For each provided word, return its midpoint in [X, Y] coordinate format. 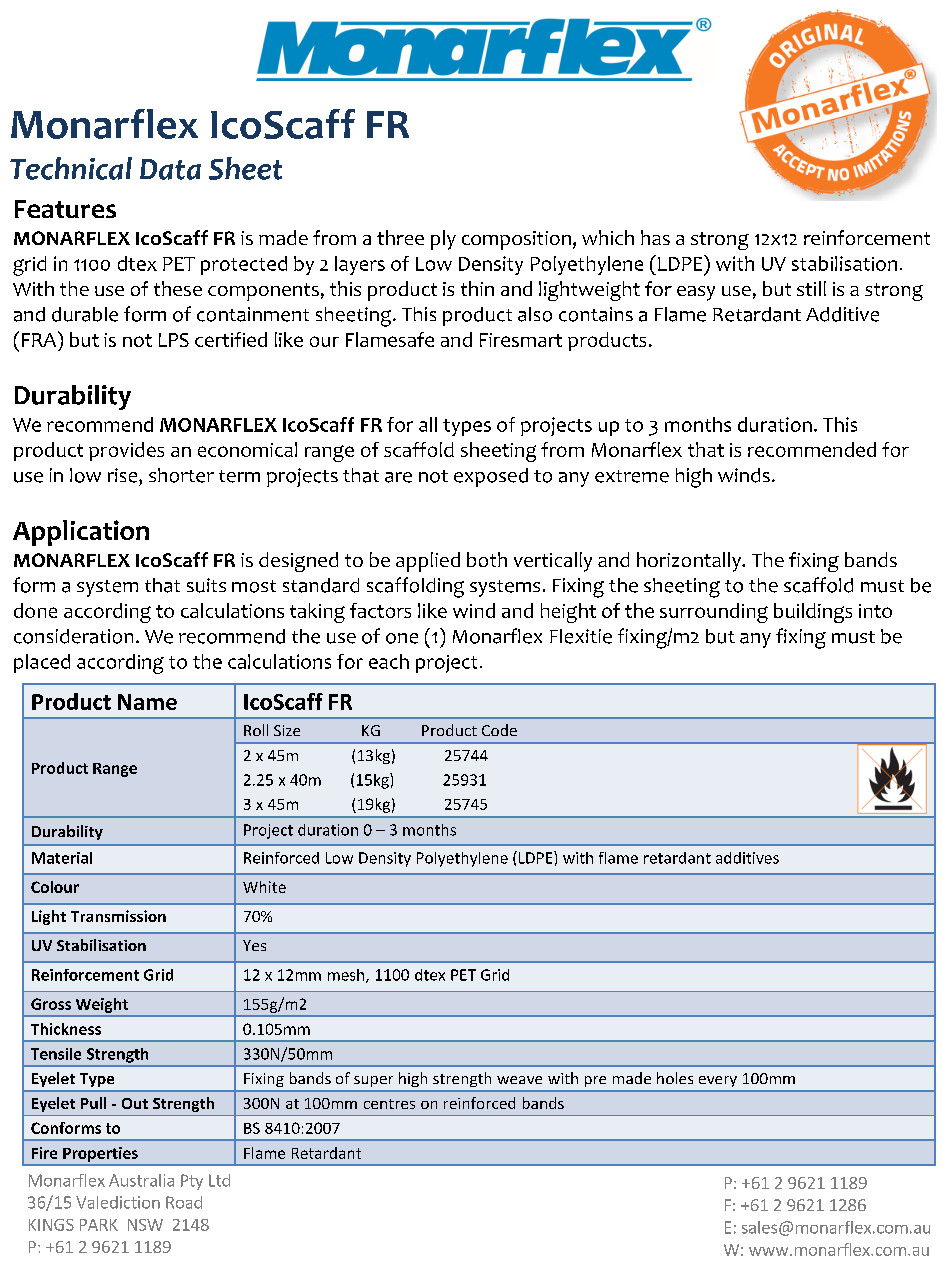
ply [443, 240]
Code [499, 730]
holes [675, 1078]
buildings [813, 613]
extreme [632, 476]
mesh [347, 976]
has [655, 237]
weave [519, 1080]
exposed [491, 477]
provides [126, 451]
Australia [141, 1180]
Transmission [118, 916]
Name [147, 702]
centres [389, 1104]
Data [170, 169]
